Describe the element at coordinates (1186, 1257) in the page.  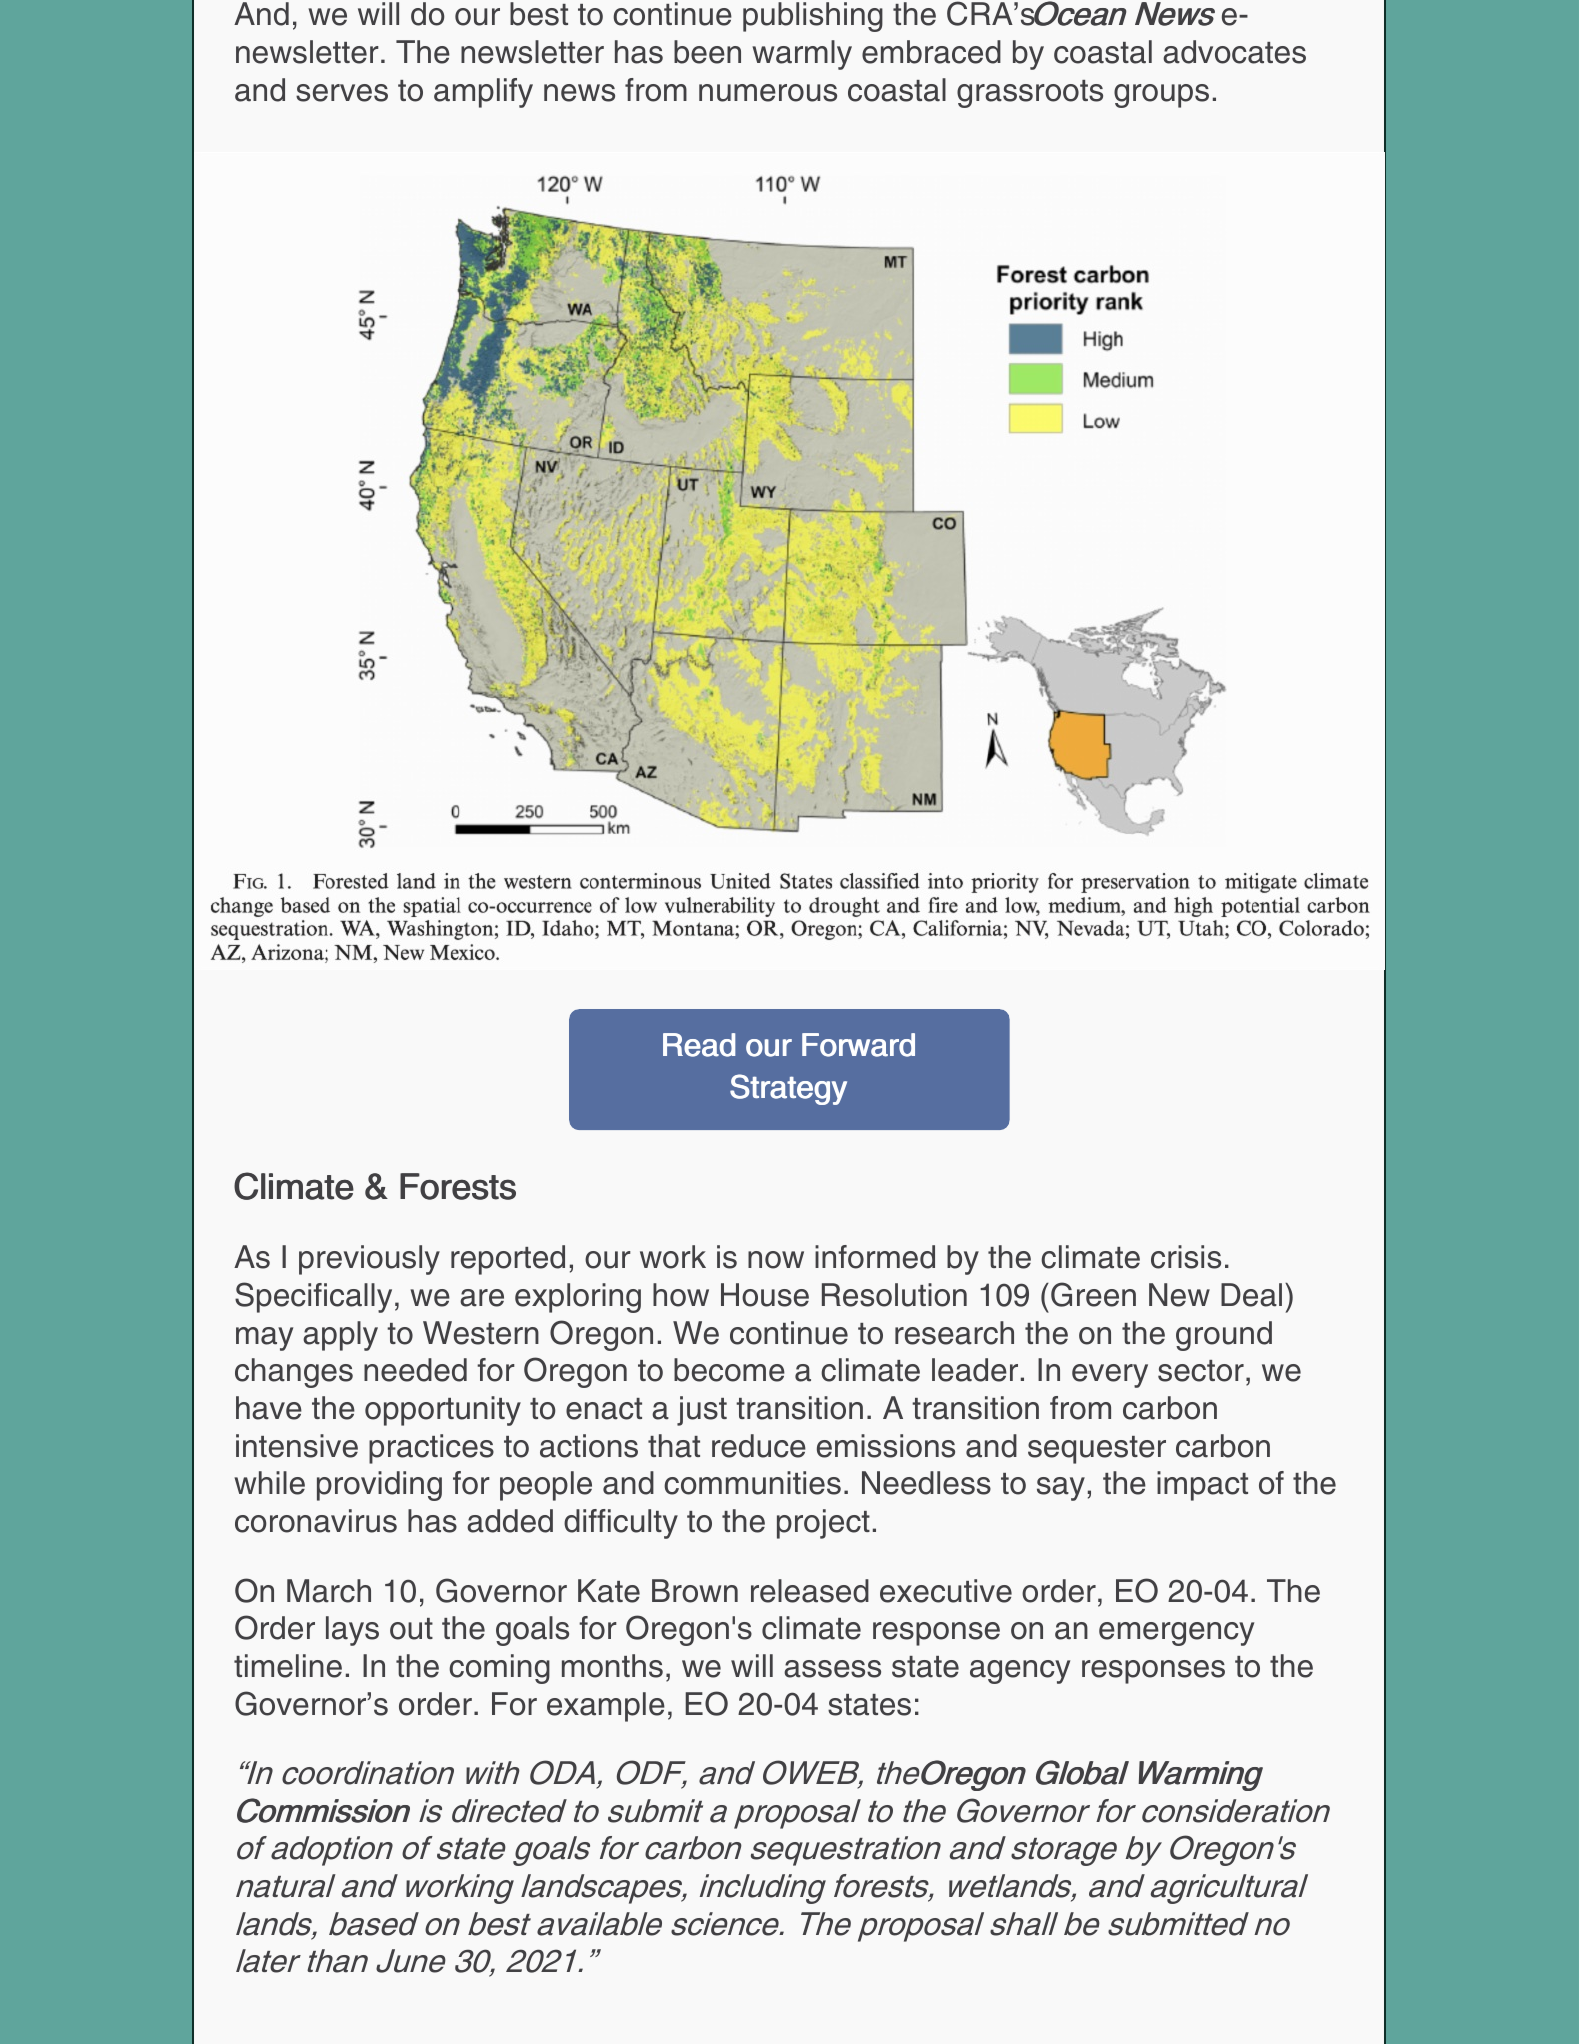
I see `crisis` at that location.
